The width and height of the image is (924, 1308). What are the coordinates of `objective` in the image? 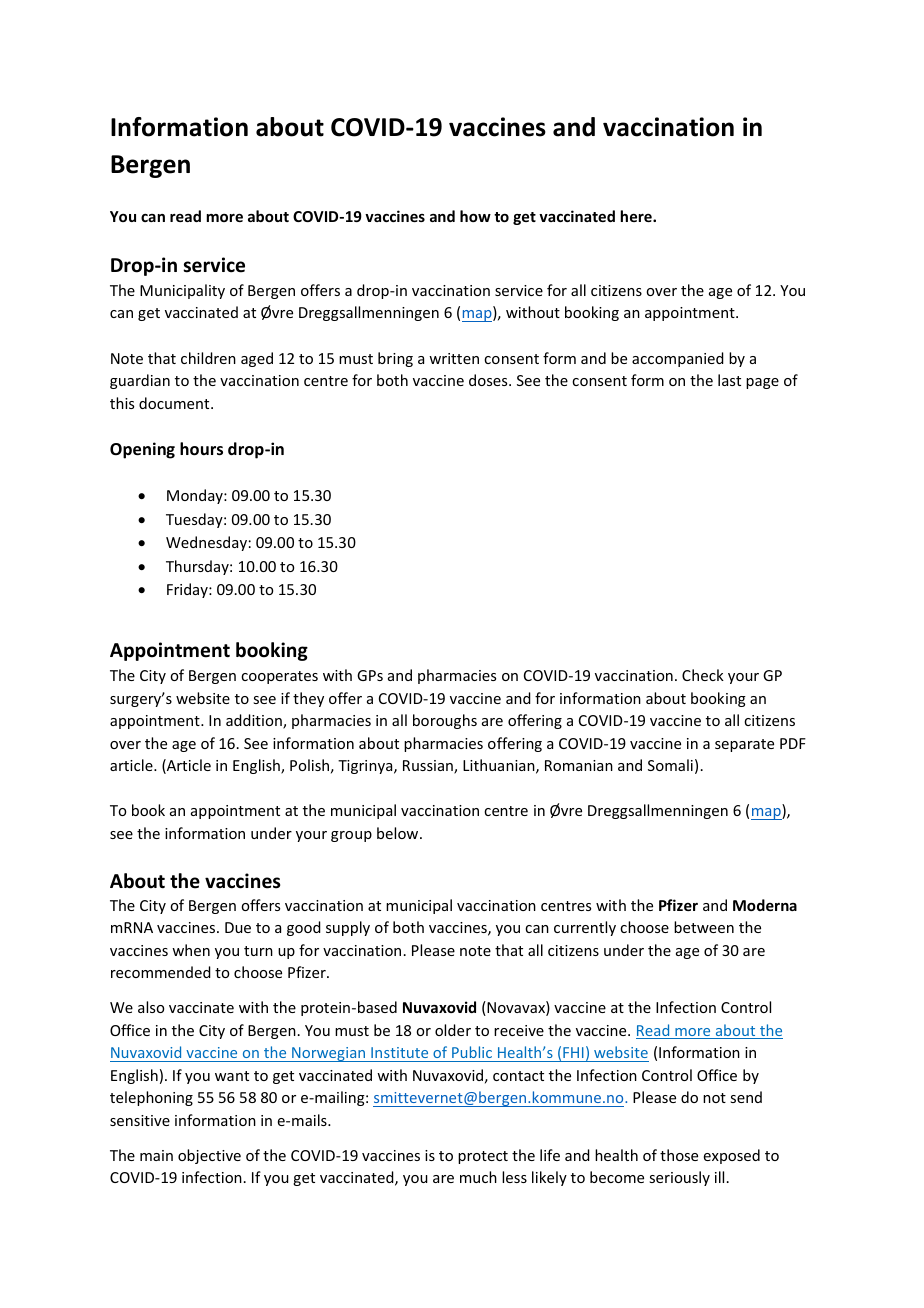 It's located at (209, 1156).
